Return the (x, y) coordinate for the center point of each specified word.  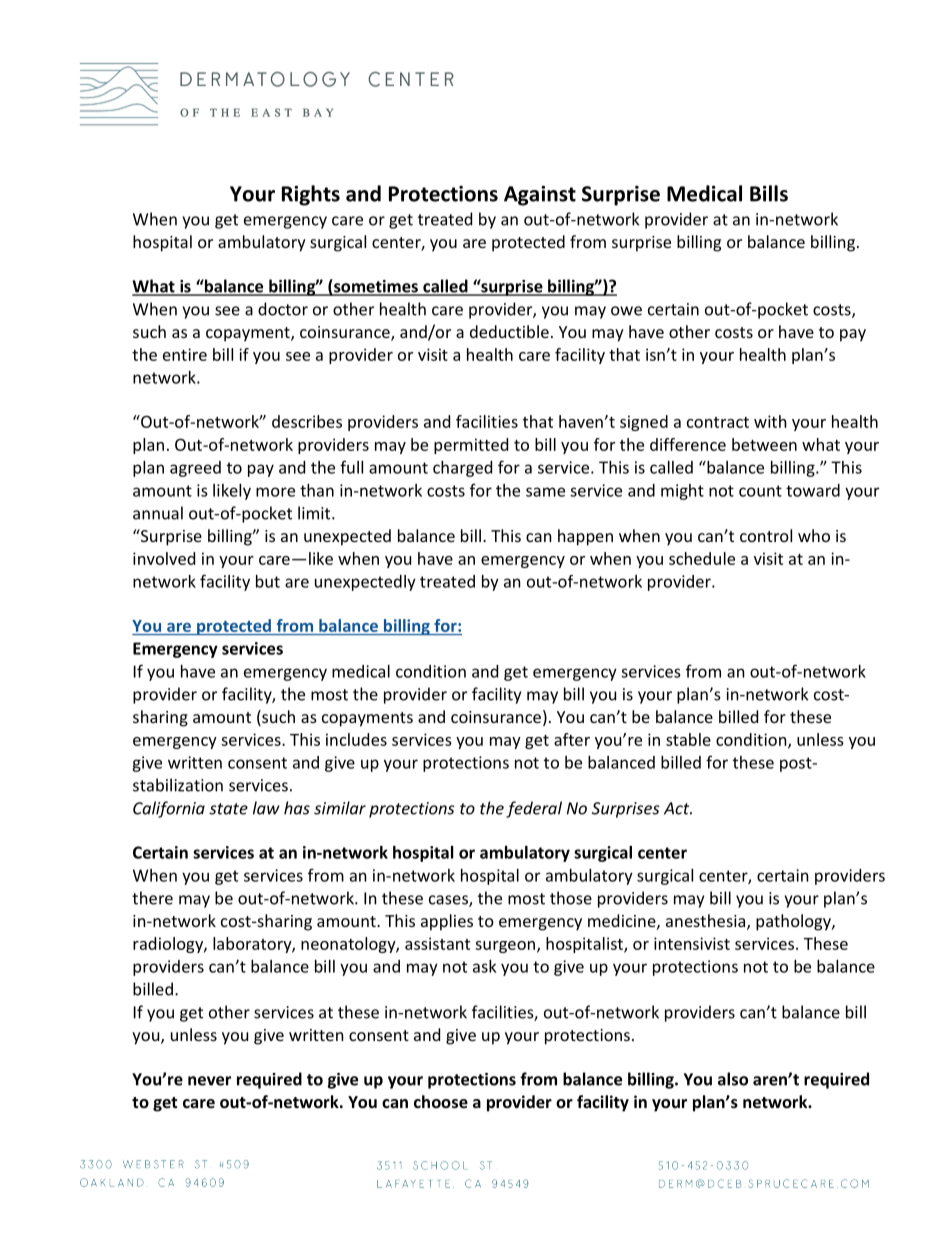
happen (585, 537)
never (209, 1081)
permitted (471, 446)
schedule (702, 558)
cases (449, 901)
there (152, 898)
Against (540, 195)
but (268, 581)
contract (718, 422)
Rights (311, 195)
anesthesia (707, 922)
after (572, 739)
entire (185, 354)
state (228, 809)
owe (626, 311)
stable (688, 739)
